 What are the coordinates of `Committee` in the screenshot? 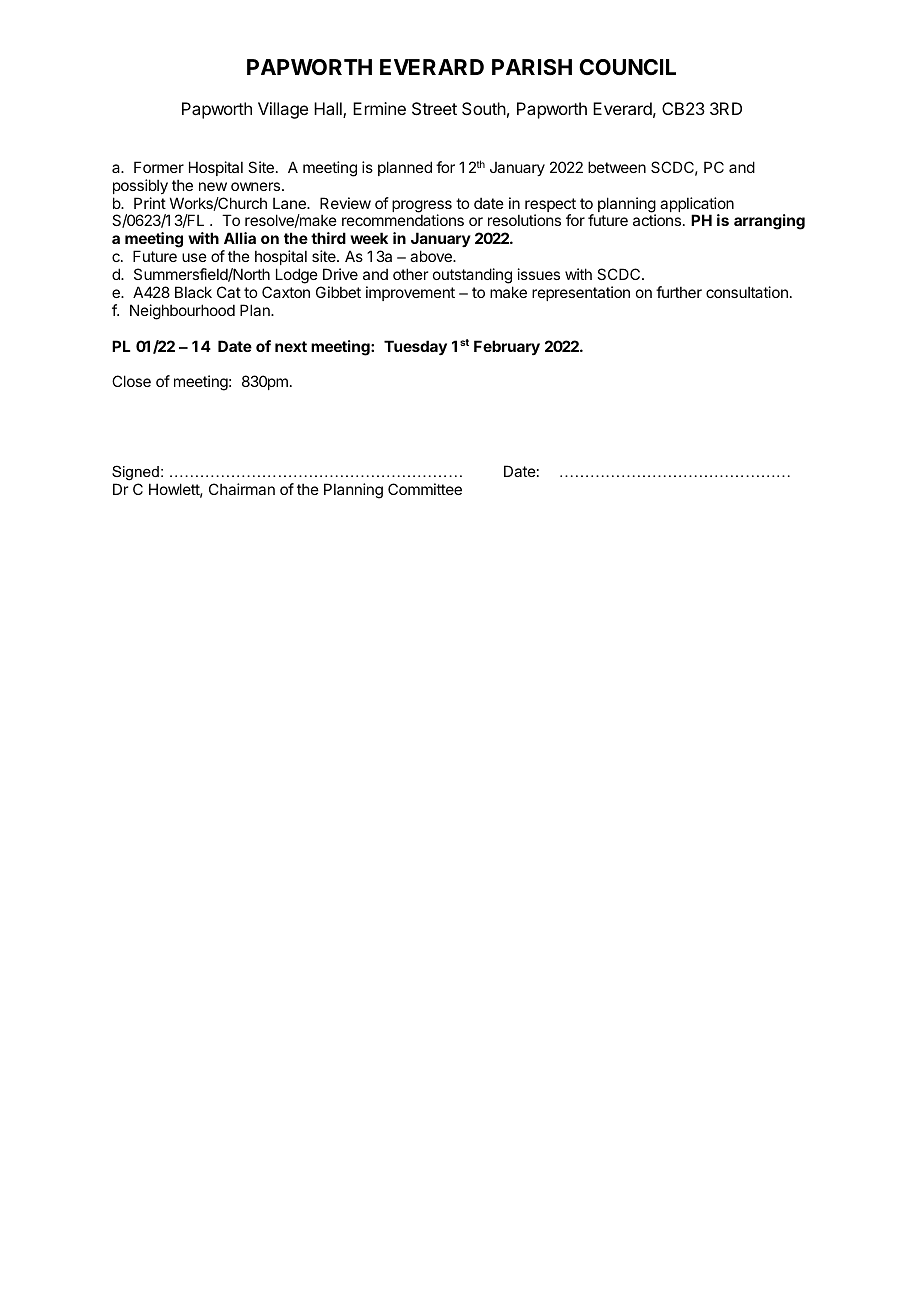 It's located at (425, 489).
